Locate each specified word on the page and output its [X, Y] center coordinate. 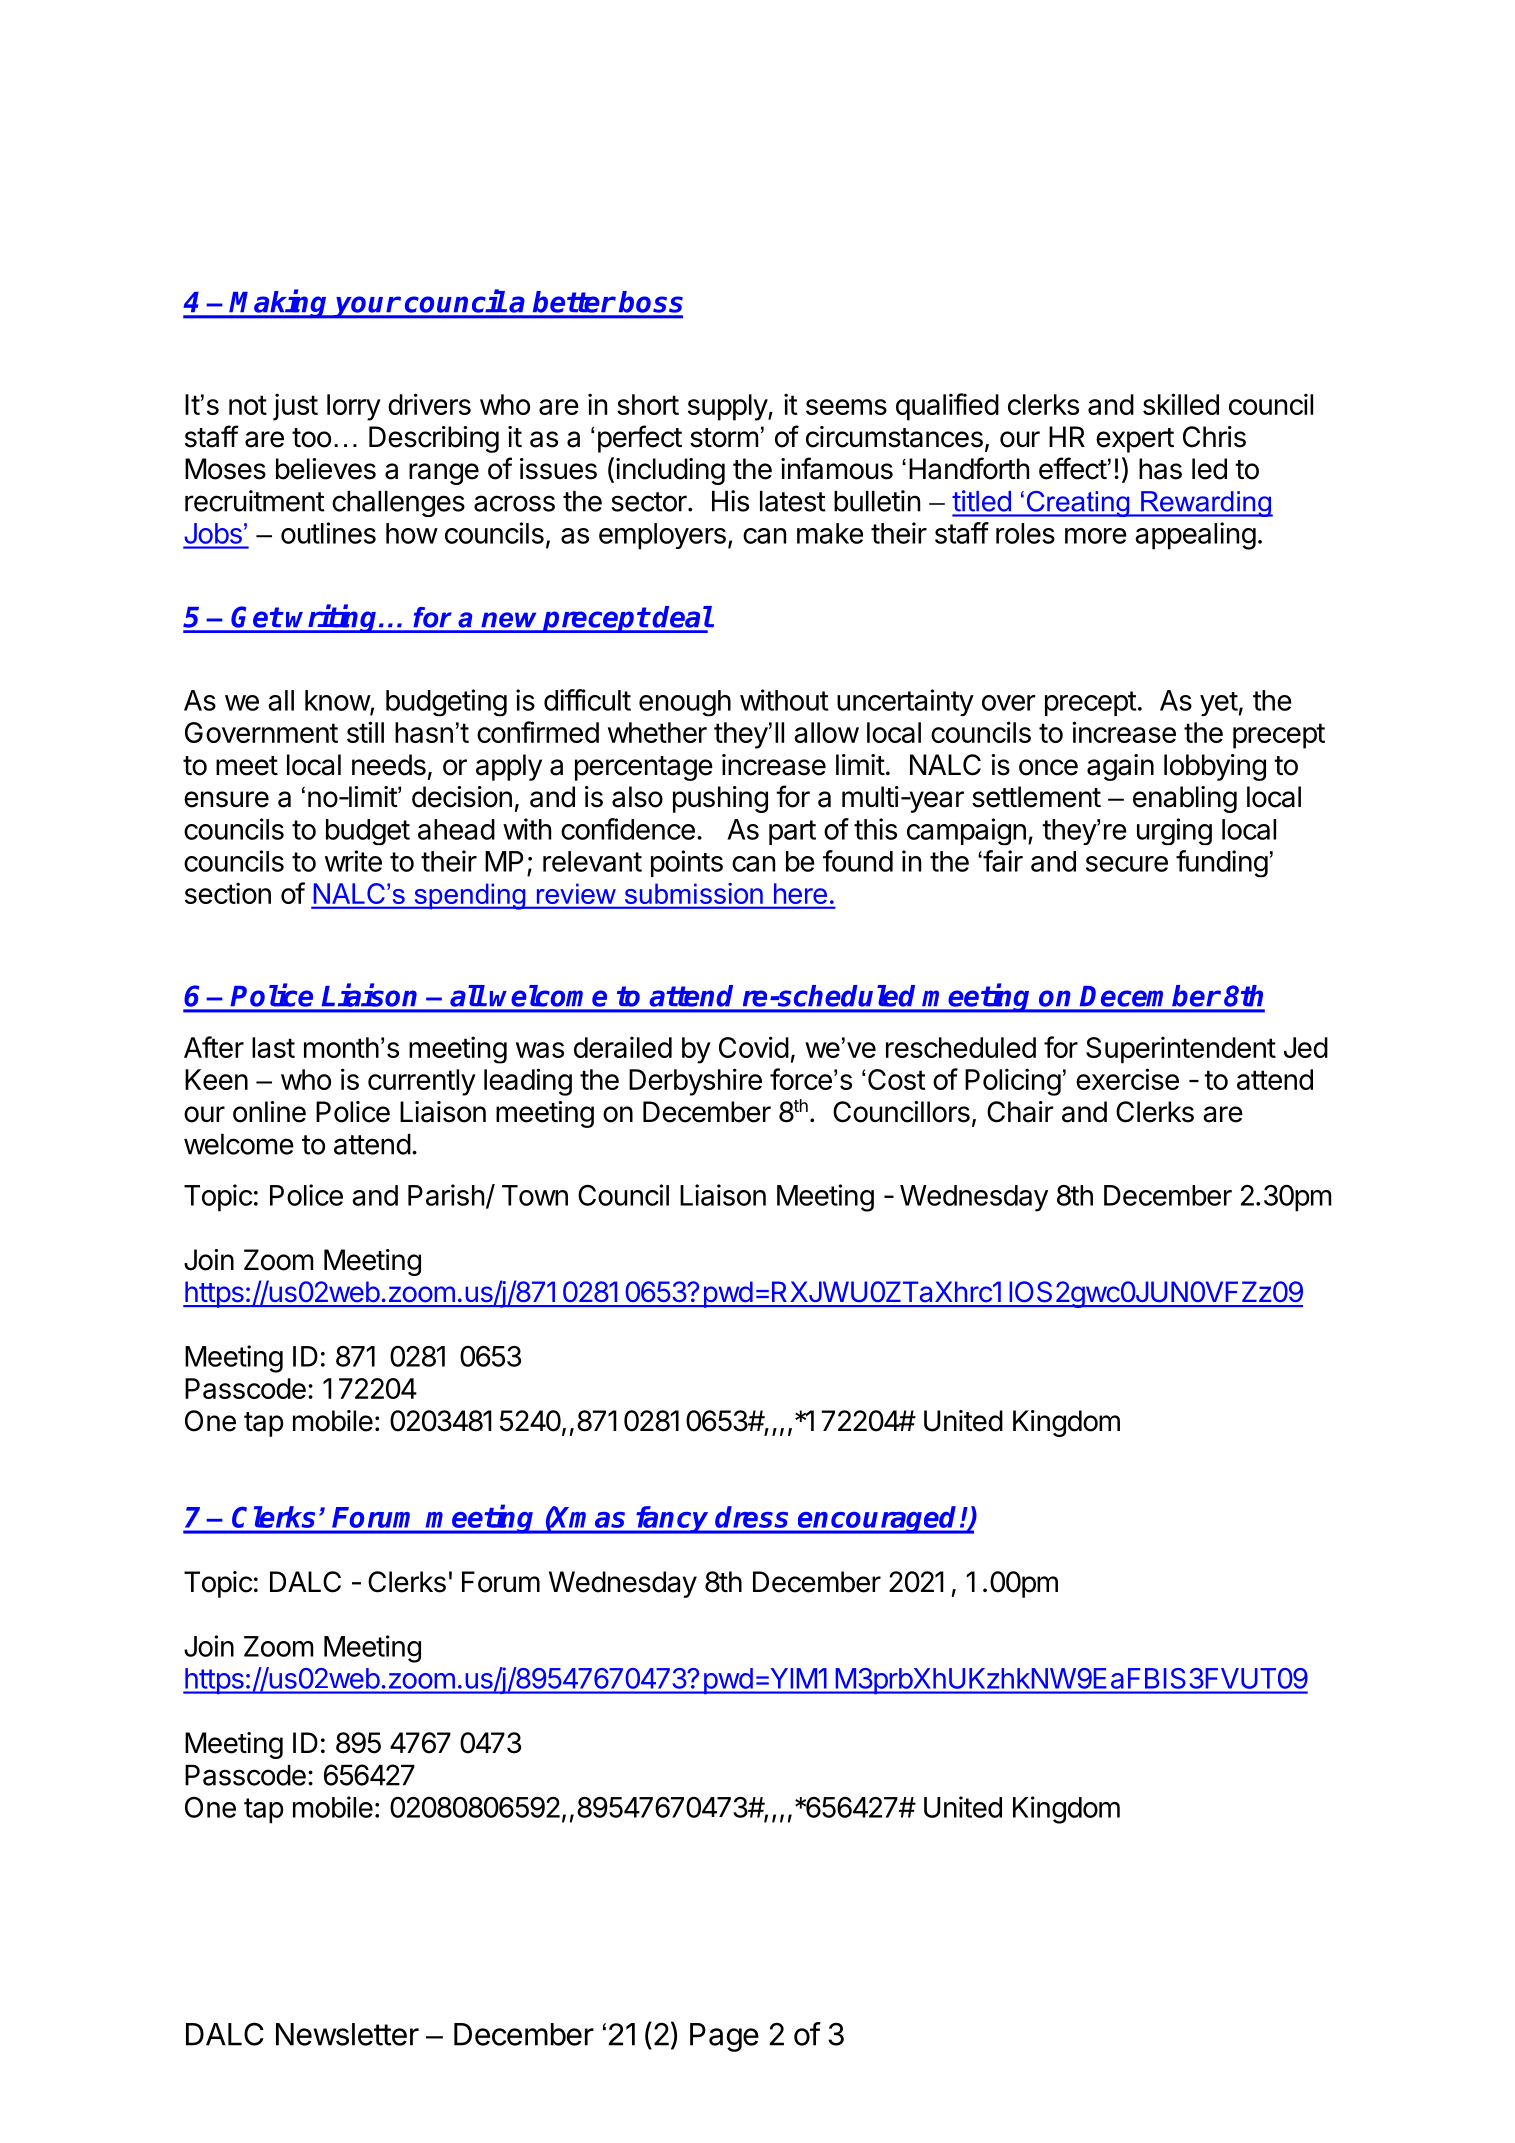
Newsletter [347, 2034]
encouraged [878, 1520]
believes [326, 469]
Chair [1020, 1112]
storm [724, 438]
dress [751, 1517]
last [273, 1047]
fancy [672, 1520]
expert [1135, 440]
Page [724, 2037]
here [800, 893]
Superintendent [1181, 1050]
